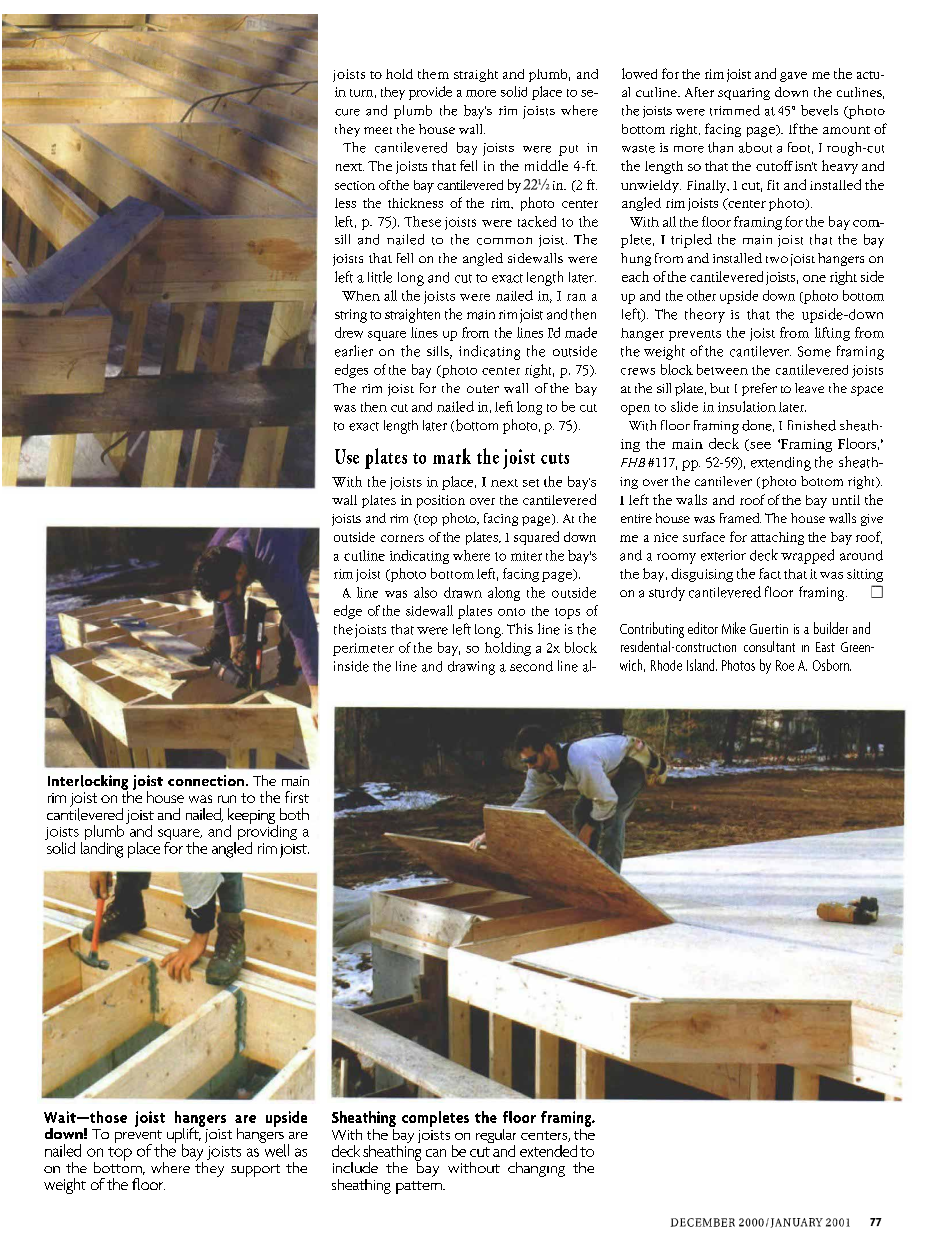 This screenshot has width=952, height=1260. Describe the element at coordinates (548, 1151) in the screenshot. I see `extended` at that location.
